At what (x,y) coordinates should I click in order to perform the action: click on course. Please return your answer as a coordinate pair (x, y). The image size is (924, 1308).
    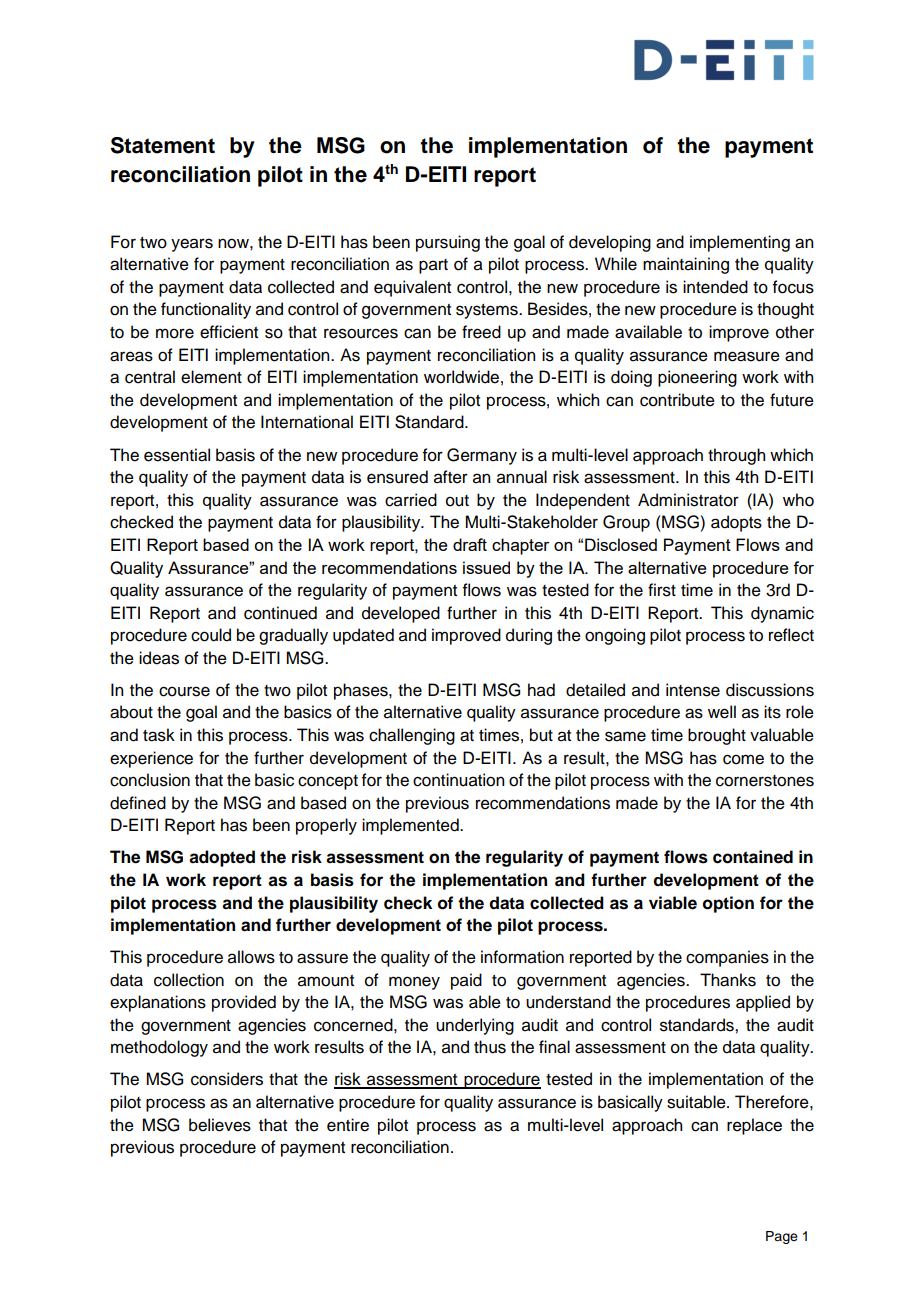
    Looking at the image, I should click on (184, 691).
